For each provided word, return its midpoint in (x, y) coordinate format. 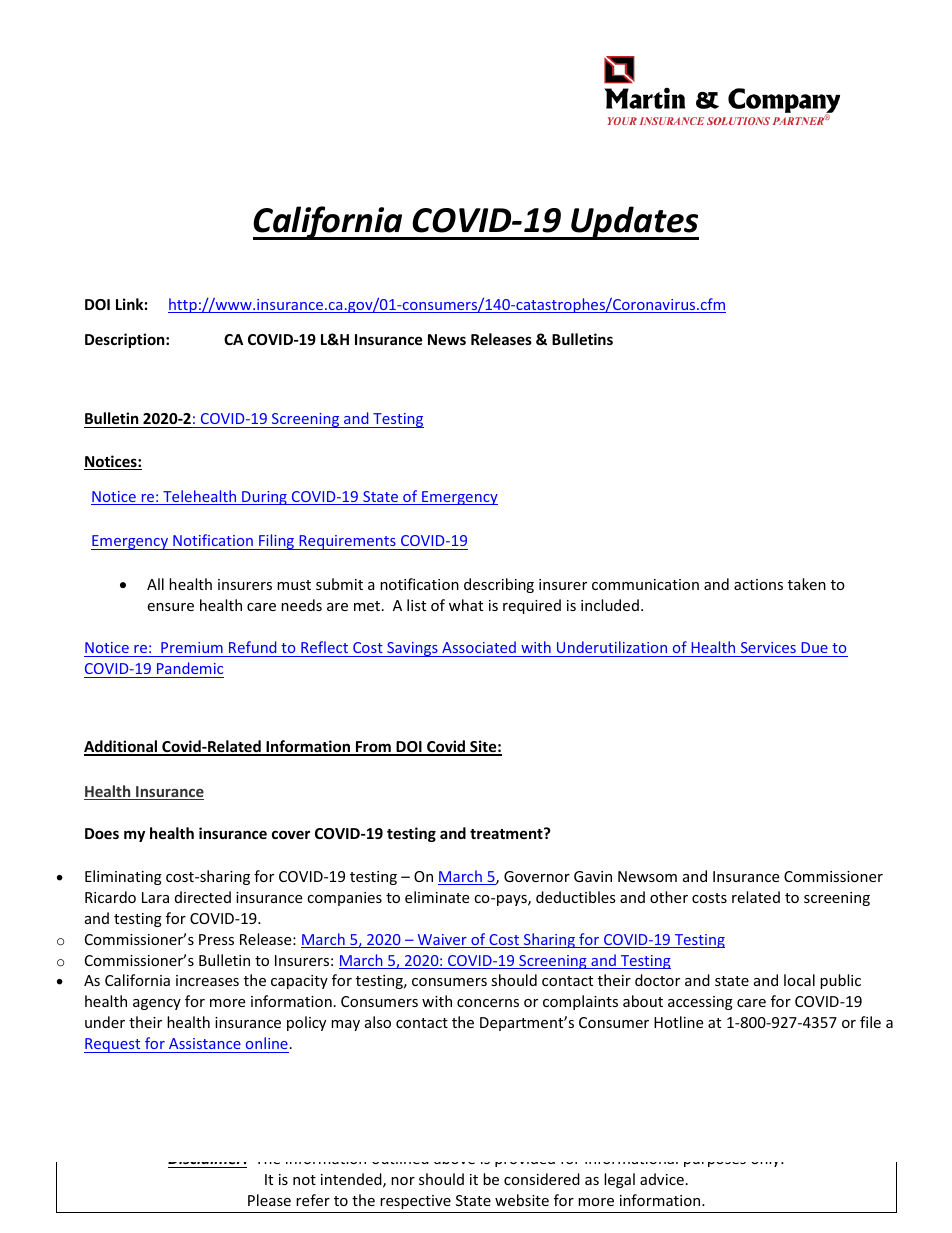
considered (542, 1179)
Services (768, 649)
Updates (634, 223)
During (264, 498)
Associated (479, 649)
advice (662, 1179)
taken (807, 584)
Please (269, 1200)
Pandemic (189, 670)
